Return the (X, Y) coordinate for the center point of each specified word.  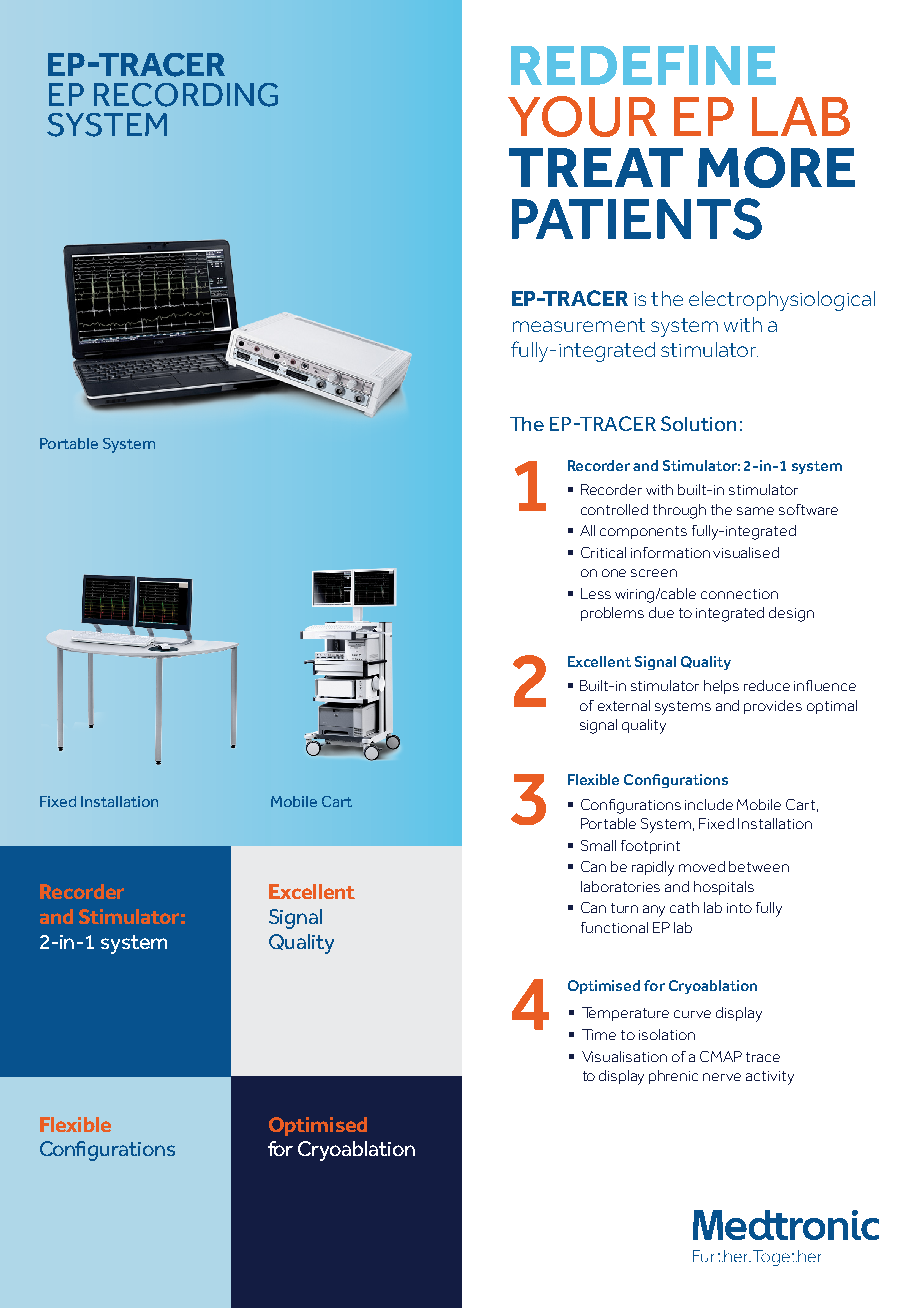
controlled (614, 509)
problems (612, 614)
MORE (776, 167)
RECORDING (186, 95)
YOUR (582, 116)
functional (614, 927)
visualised (746, 552)
